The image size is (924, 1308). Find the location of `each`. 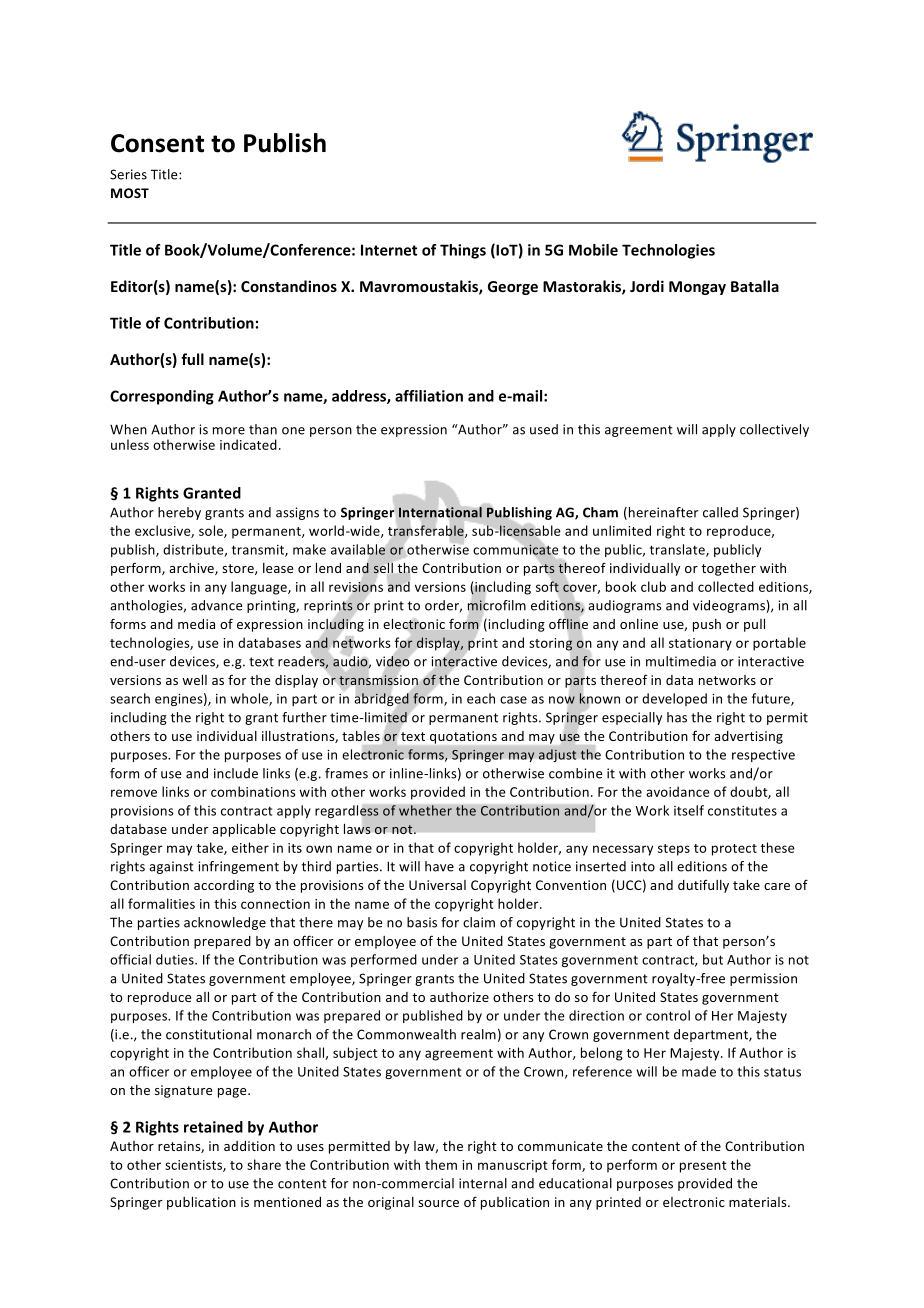

each is located at coordinates (481, 698).
